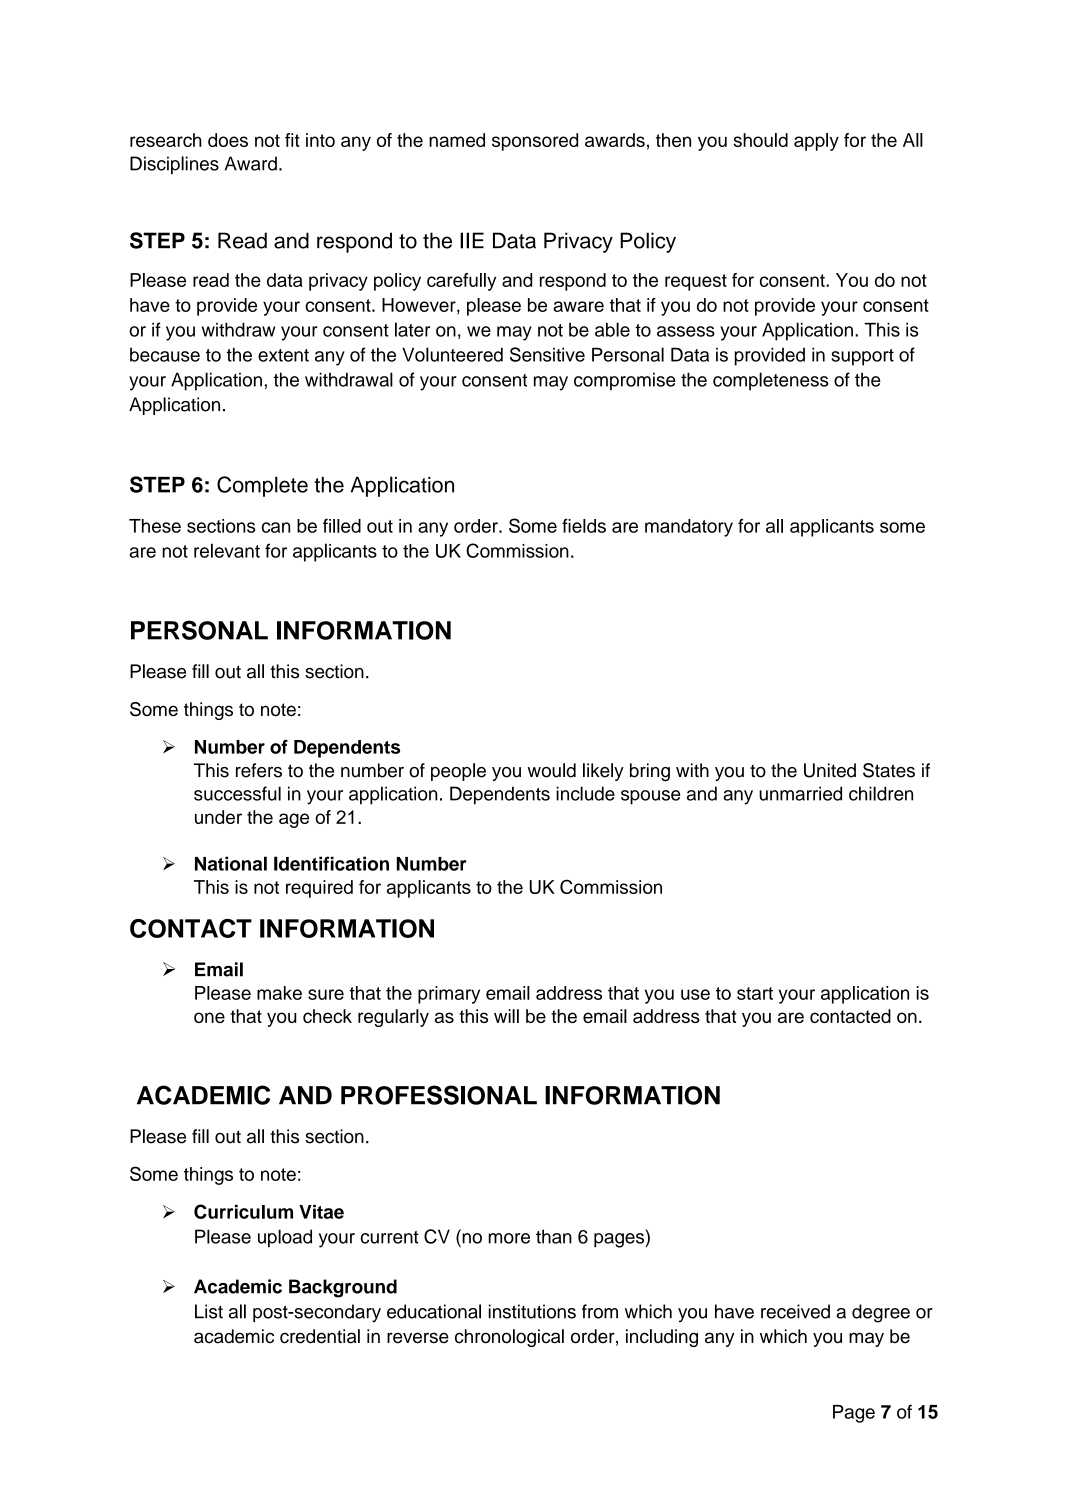  Describe the element at coordinates (227, 550) in the screenshot. I see `relevant` at that location.
